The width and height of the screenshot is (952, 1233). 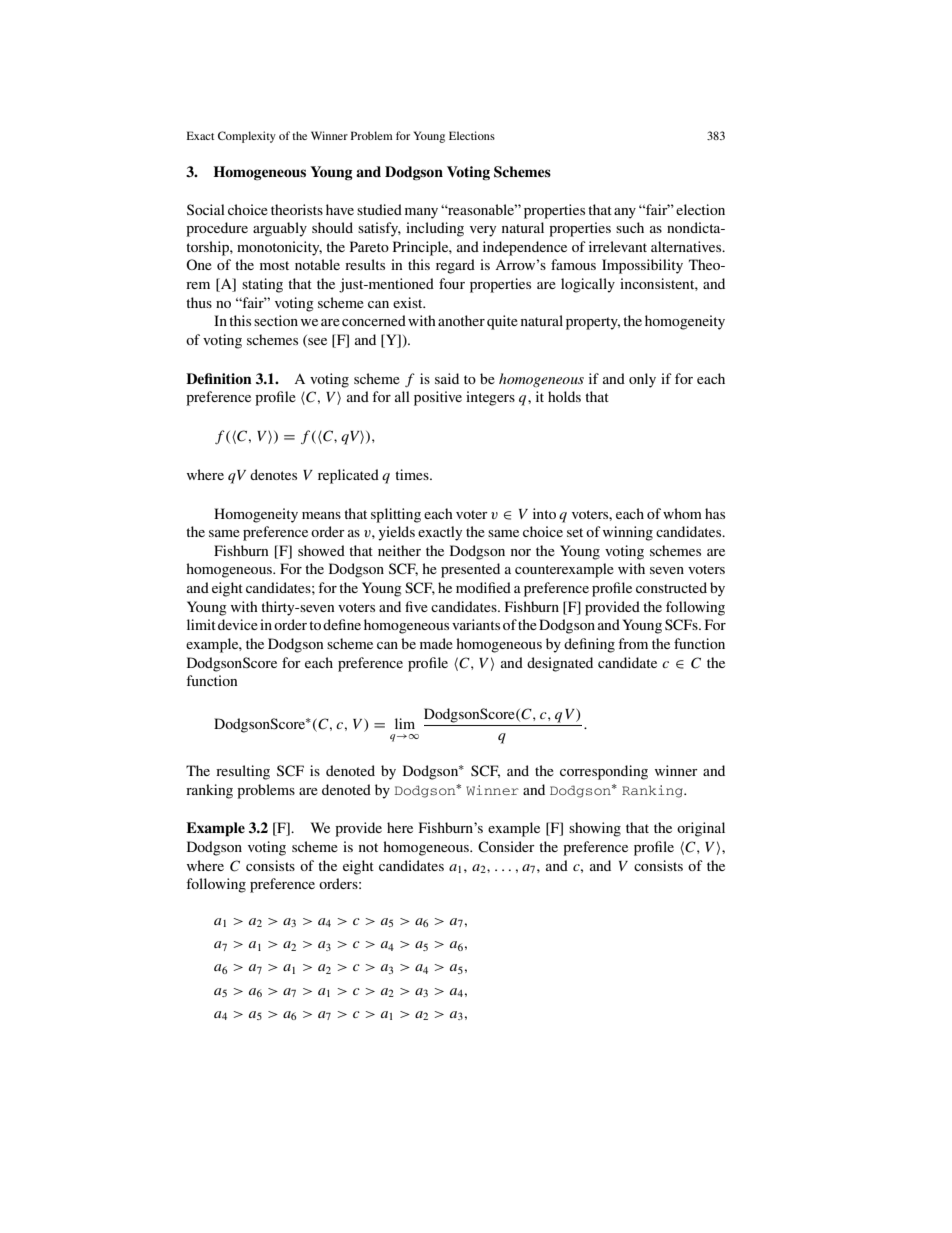 What do you see at coordinates (682, 513) in the screenshot?
I see `whom` at bounding box center [682, 513].
